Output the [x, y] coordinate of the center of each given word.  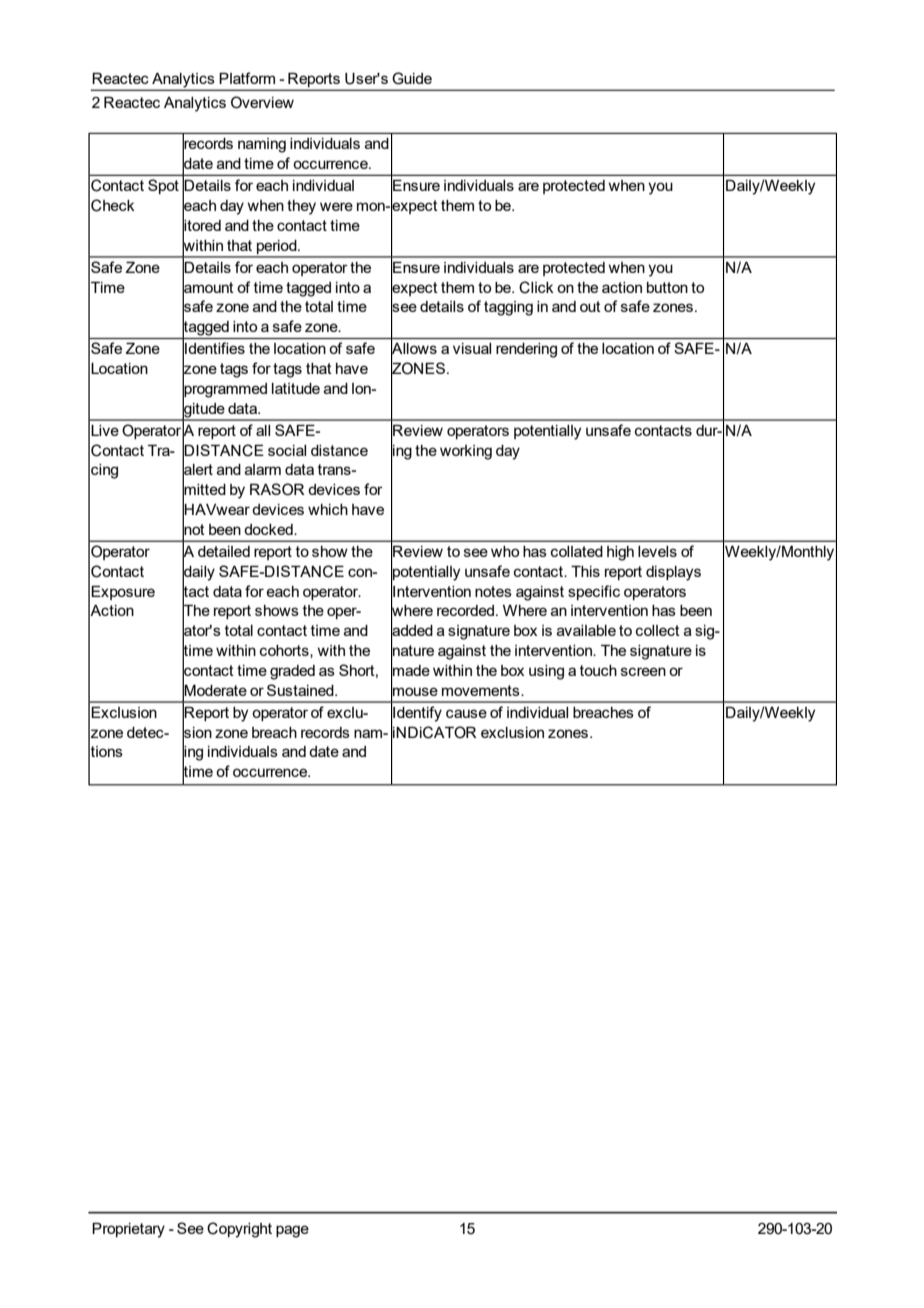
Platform [247, 78]
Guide [412, 78]
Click [536, 287]
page [292, 1231]
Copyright [239, 1230]
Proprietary [128, 1230]
